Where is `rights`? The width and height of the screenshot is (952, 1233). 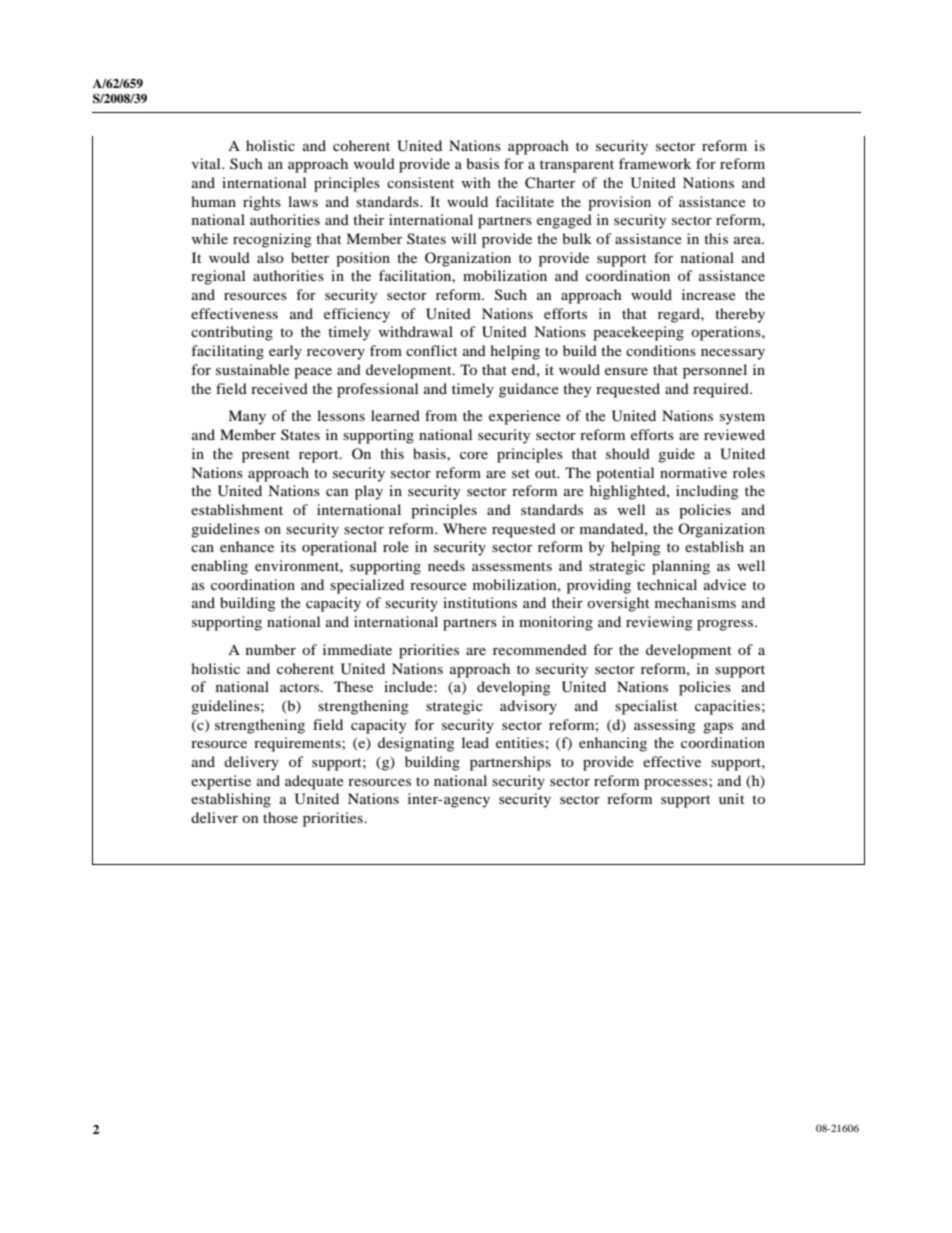
rights is located at coordinates (262, 203).
